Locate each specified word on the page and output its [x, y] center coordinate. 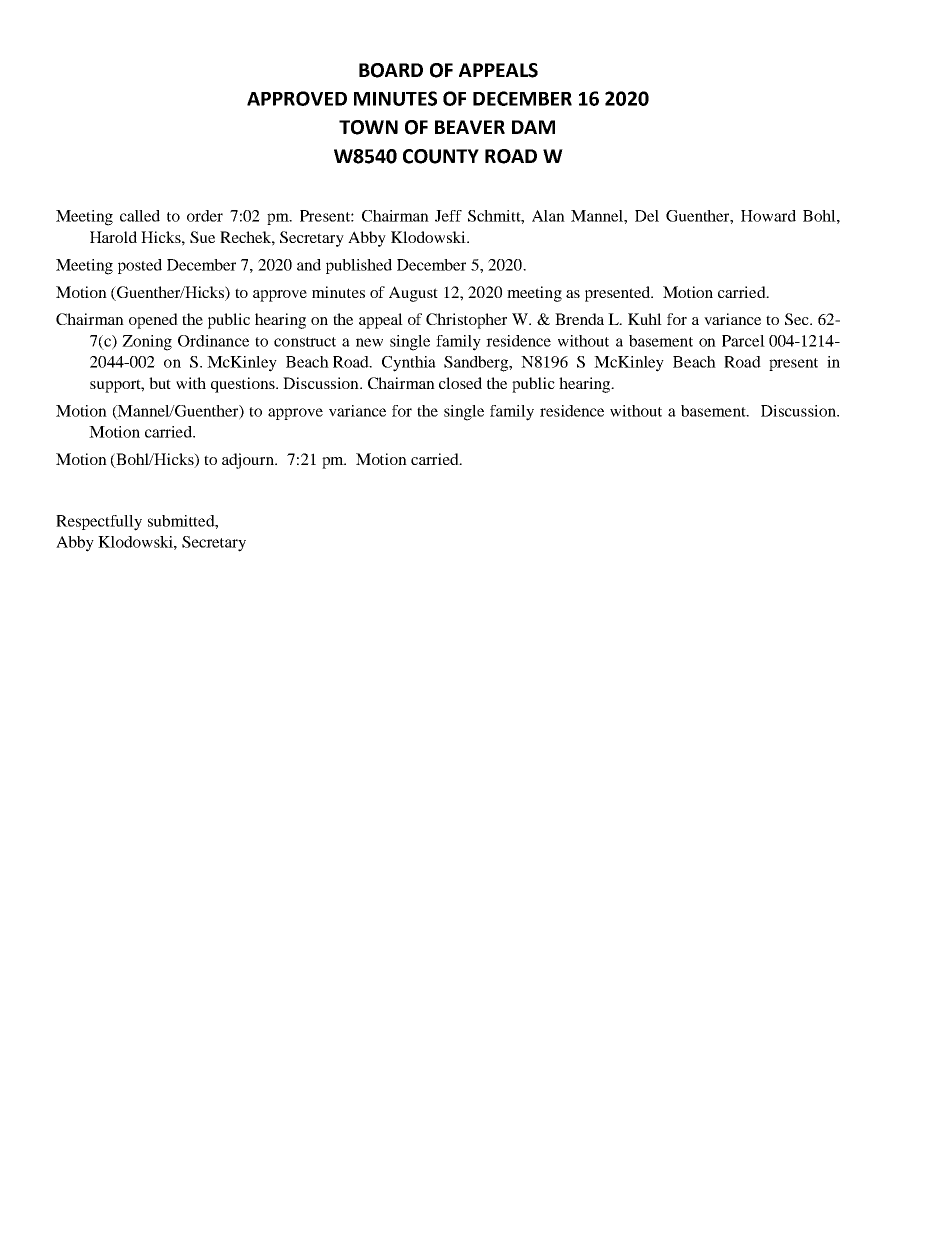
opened [153, 321]
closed [460, 383]
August [413, 294]
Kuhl [645, 319]
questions [244, 385]
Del [647, 216]
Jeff [448, 216]
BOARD [391, 70]
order [205, 216]
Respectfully [99, 523]
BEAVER [470, 127]
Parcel [743, 341]
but [160, 383]
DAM [533, 127]
